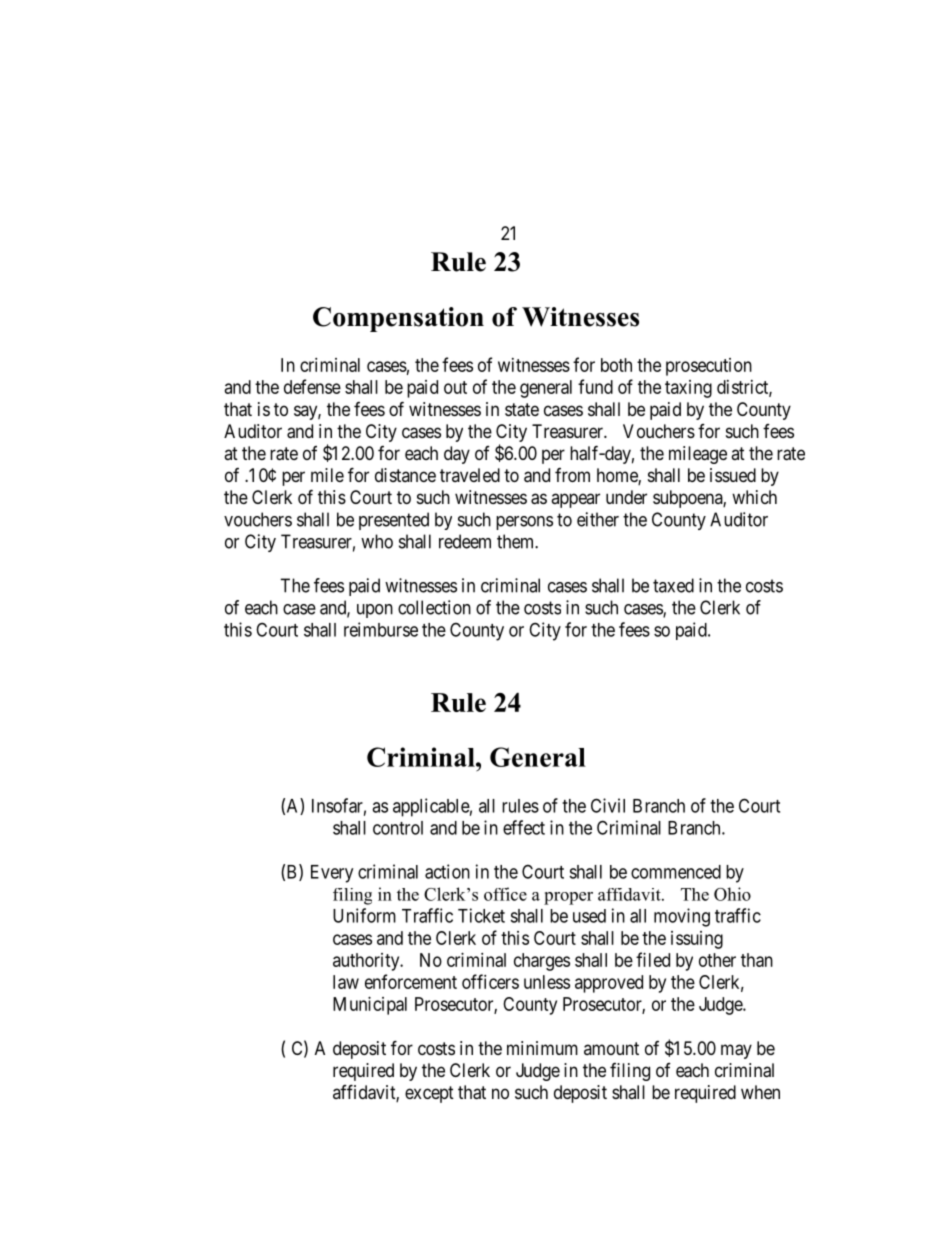 This screenshot has height=1233, width=952. Describe the element at coordinates (595, 386) in the screenshot. I see `fund` at that location.
